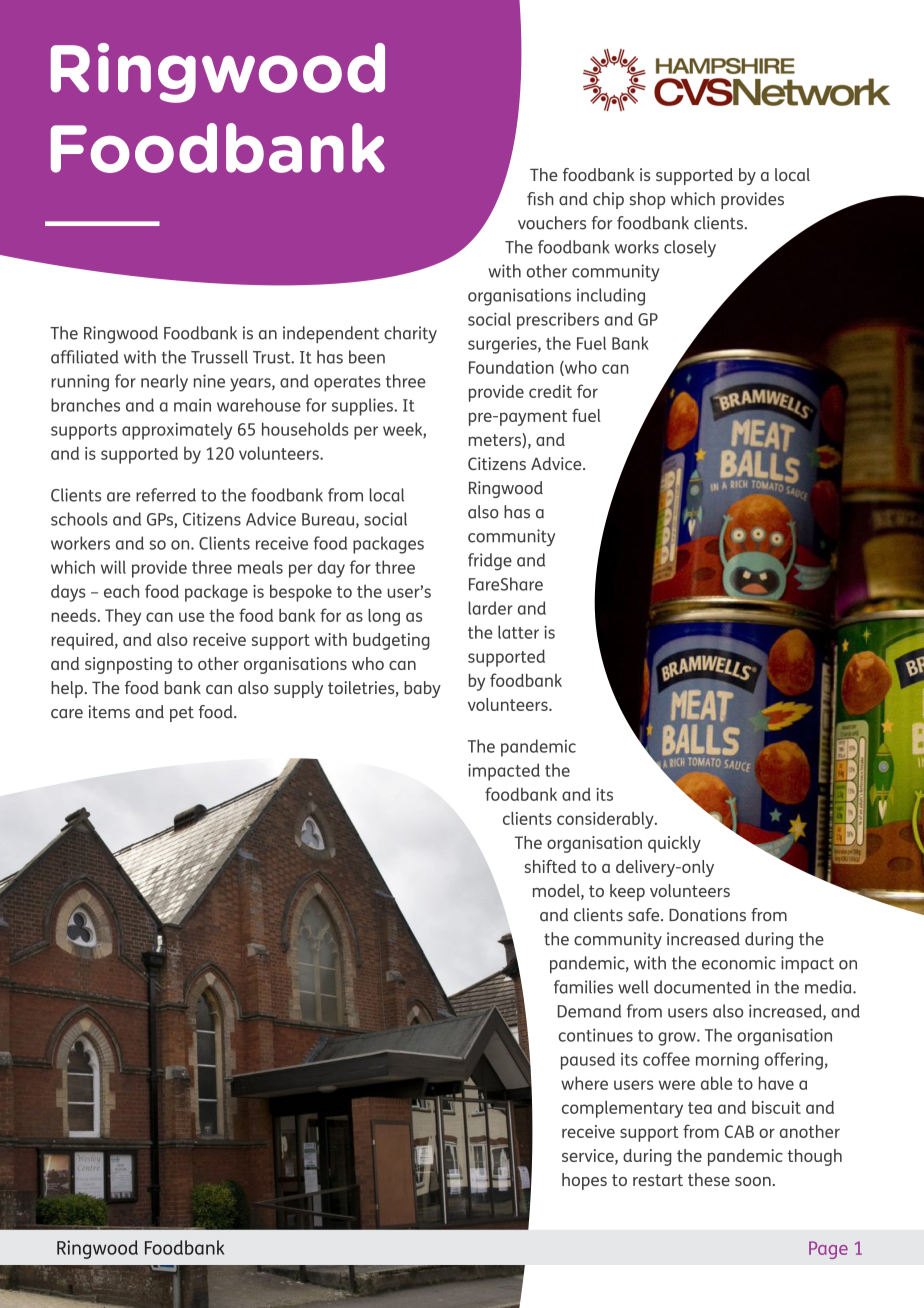 The width and height of the screenshot is (924, 1308). What do you see at coordinates (674, 844) in the screenshot?
I see `quickly` at bounding box center [674, 844].
